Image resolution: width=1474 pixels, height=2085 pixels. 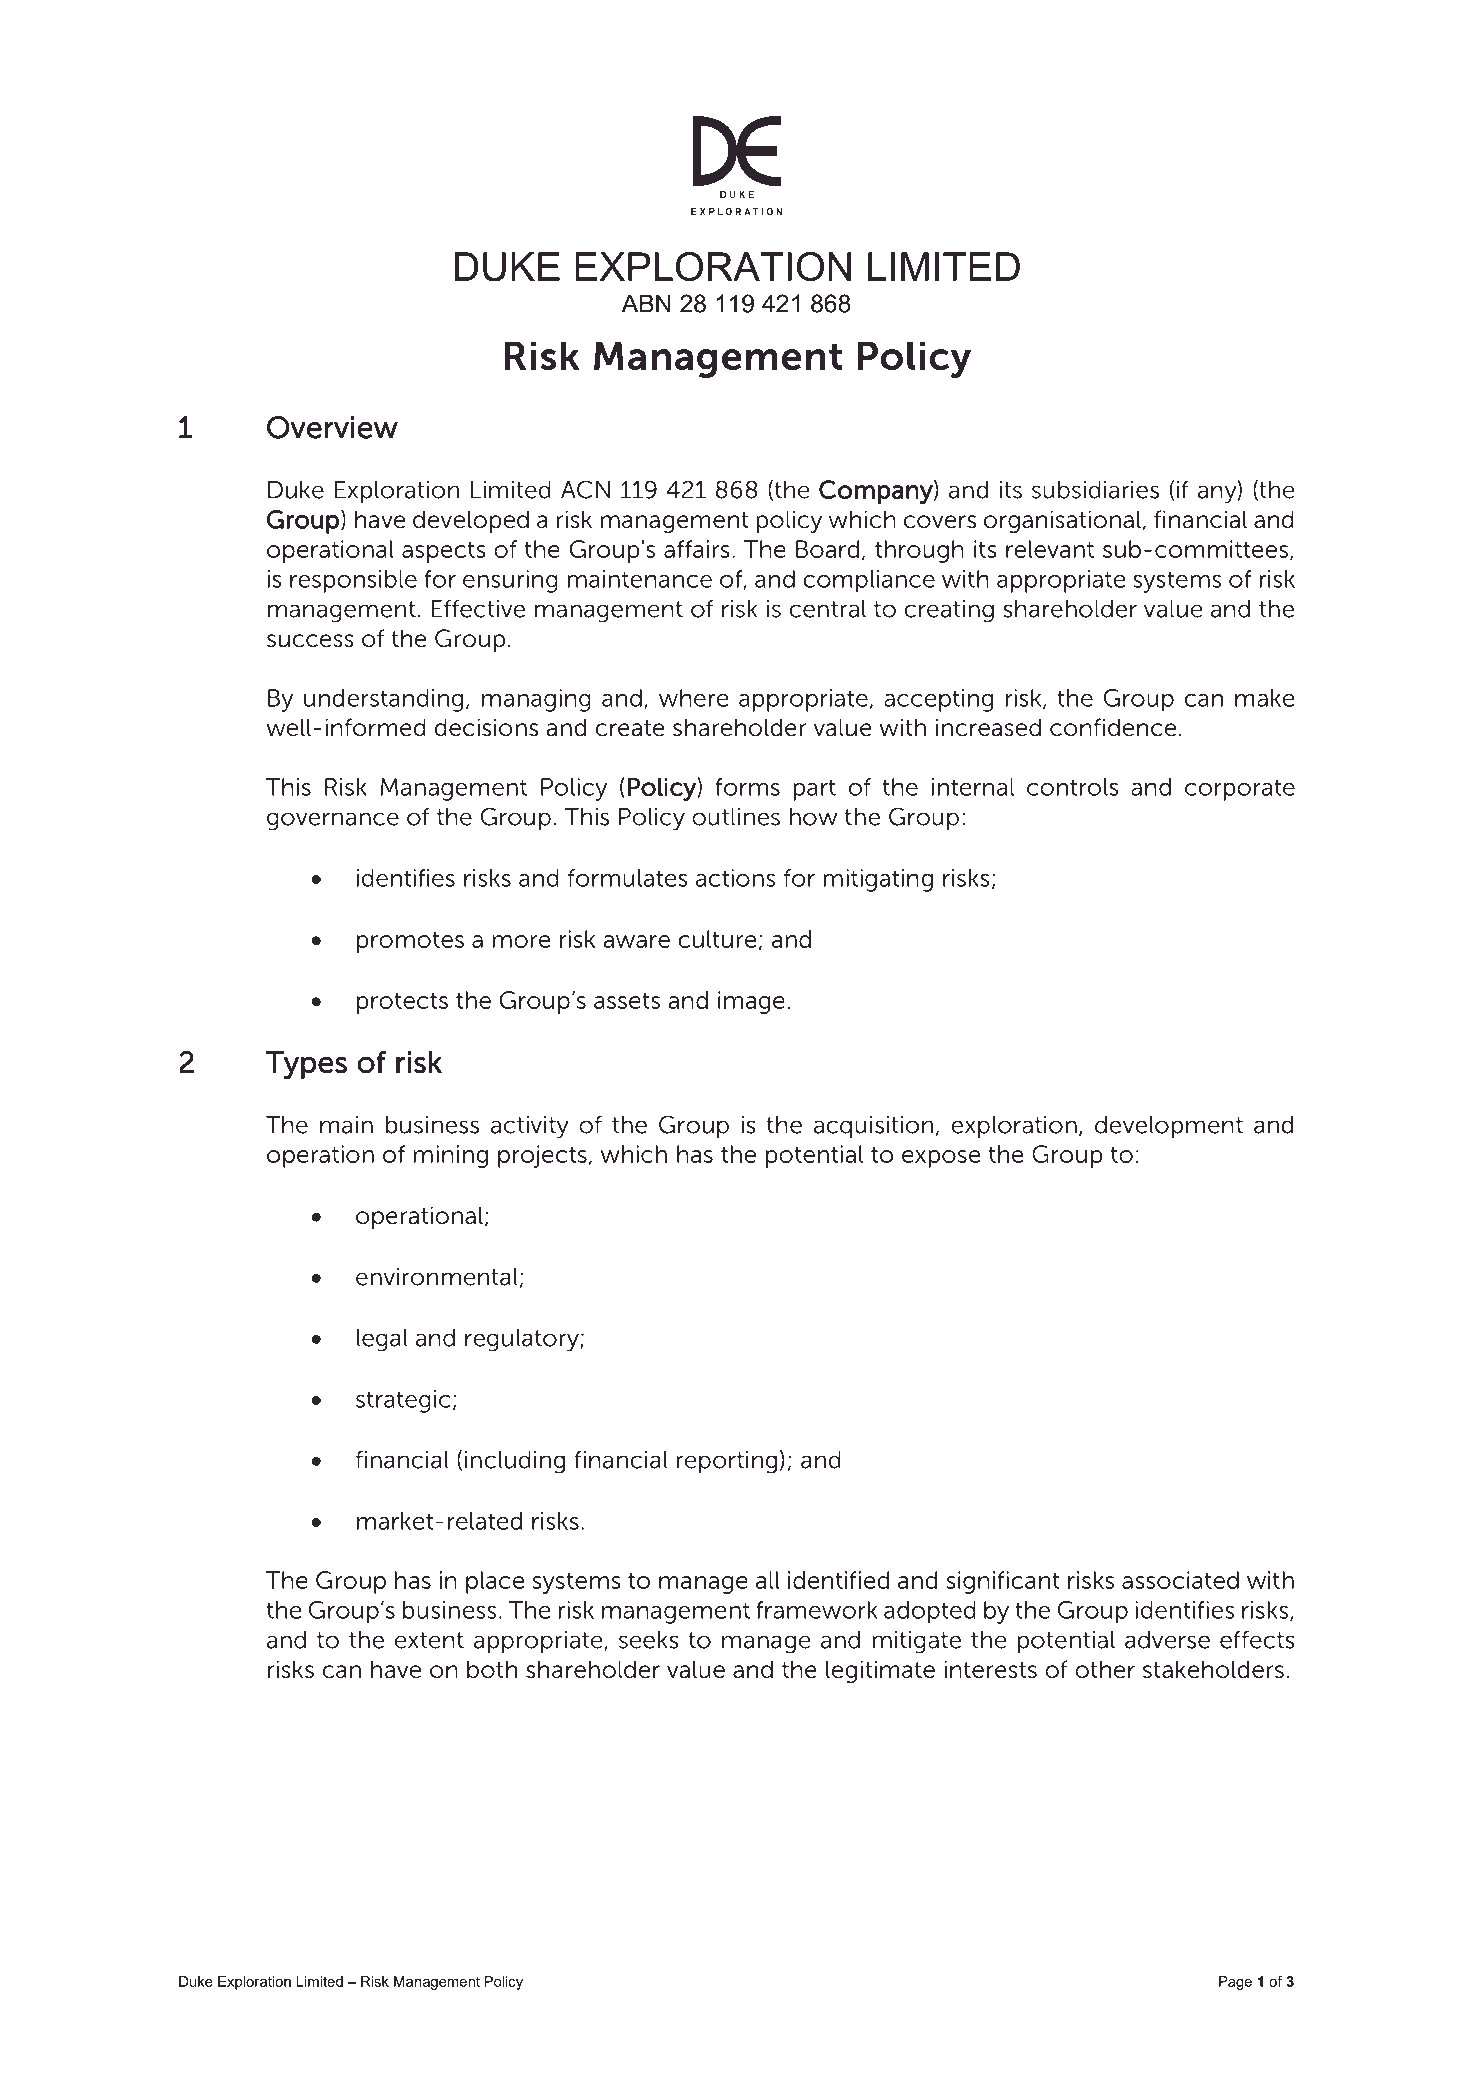 I want to click on Overview, so click(x=332, y=427).
